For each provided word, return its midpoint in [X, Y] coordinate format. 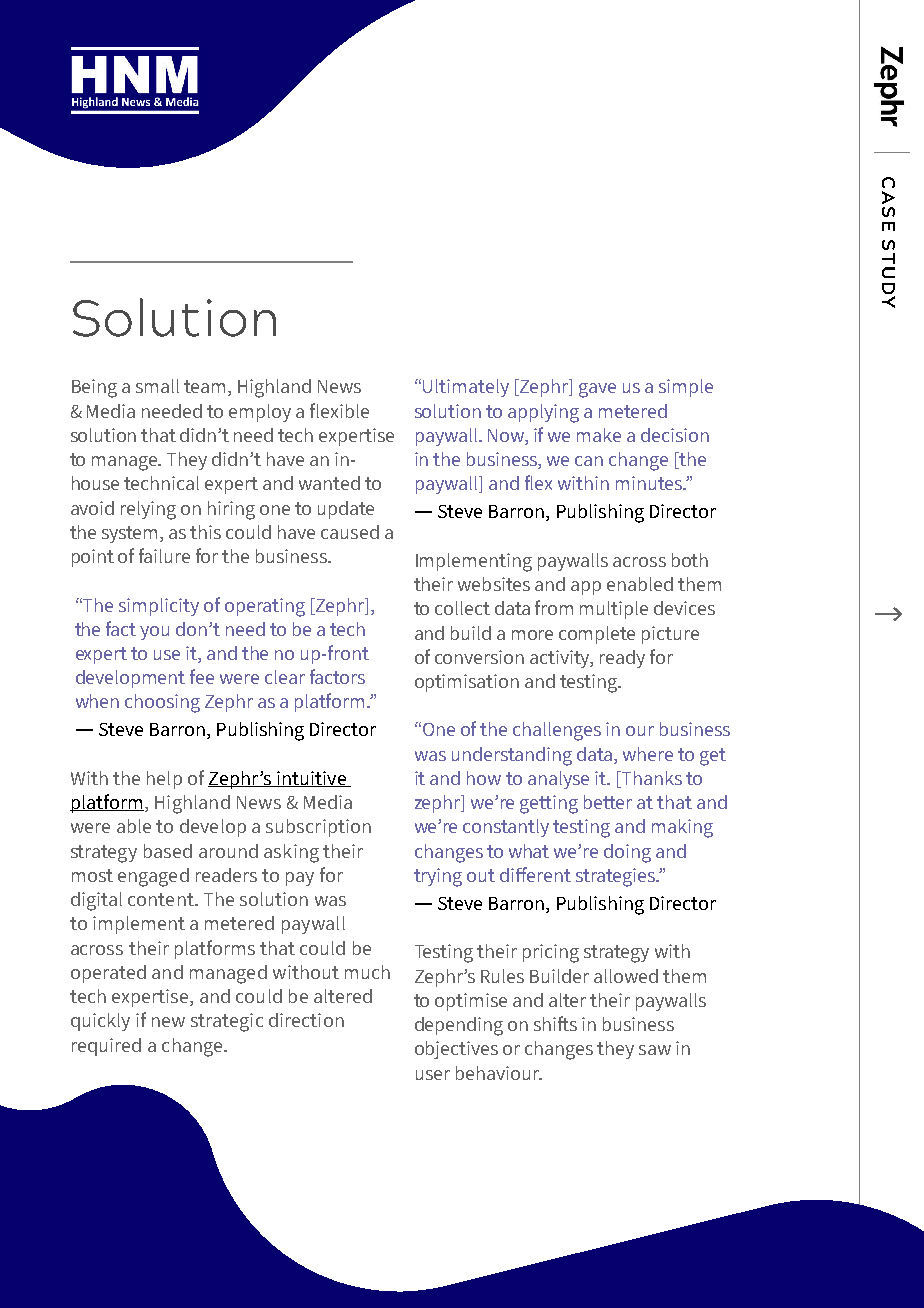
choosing [162, 703]
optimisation [467, 683]
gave [597, 390]
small [157, 386]
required [106, 1047]
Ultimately [466, 388]
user [433, 1075]
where [648, 754]
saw [655, 1050]
